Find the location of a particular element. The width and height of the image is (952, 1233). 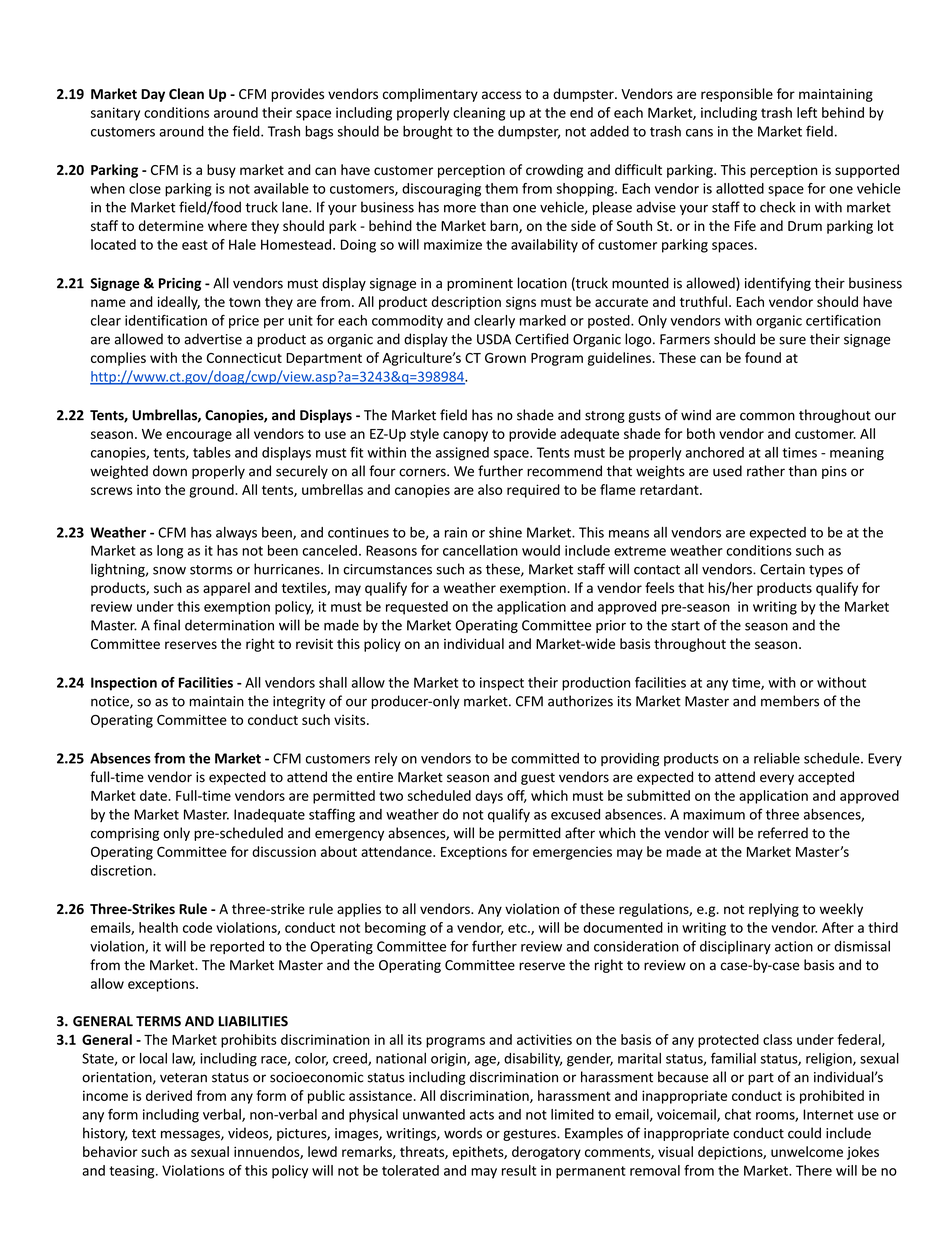

requested is located at coordinates (417, 608).
